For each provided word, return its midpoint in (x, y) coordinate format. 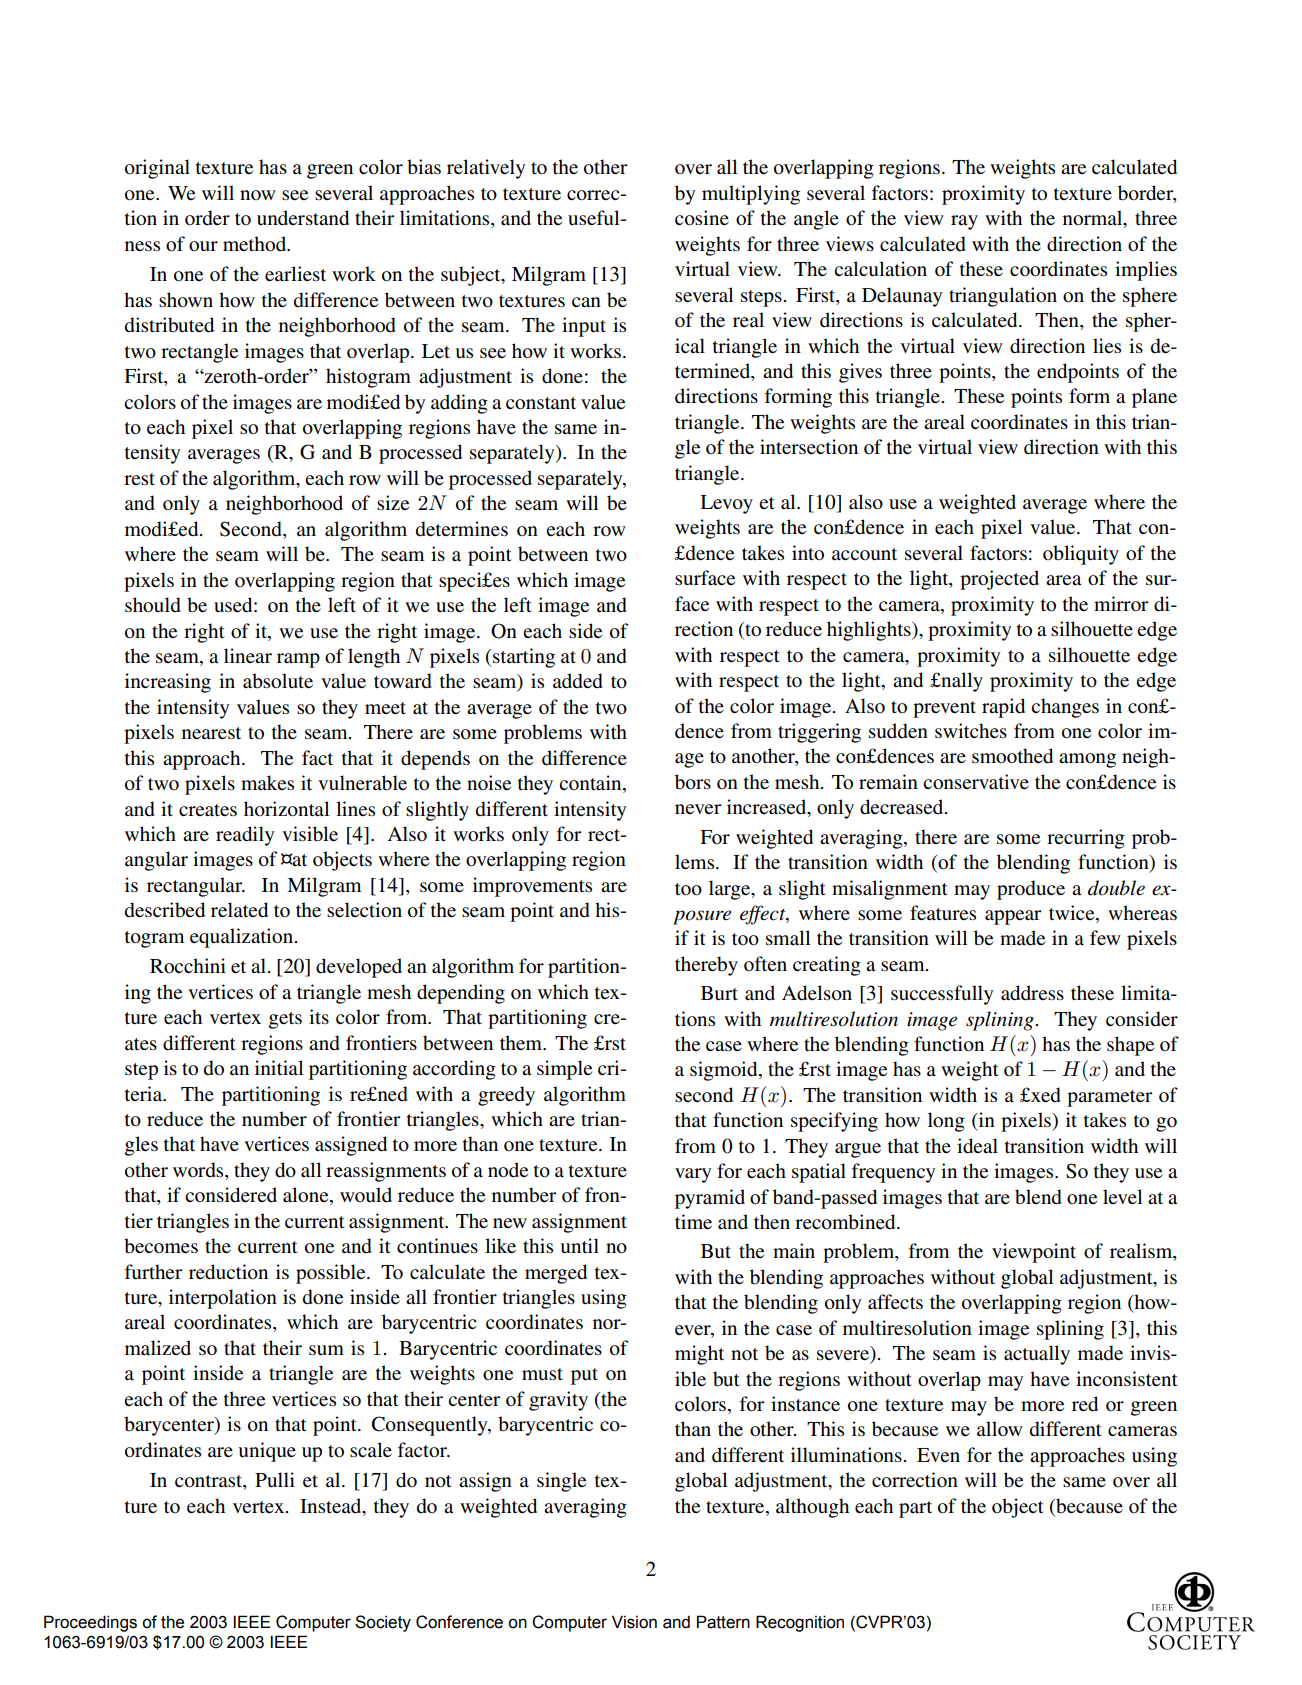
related (239, 910)
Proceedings (90, 1623)
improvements (532, 887)
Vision (634, 1622)
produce (1031, 890)
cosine (702, 218)
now (258, 195)
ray (964, 222)
